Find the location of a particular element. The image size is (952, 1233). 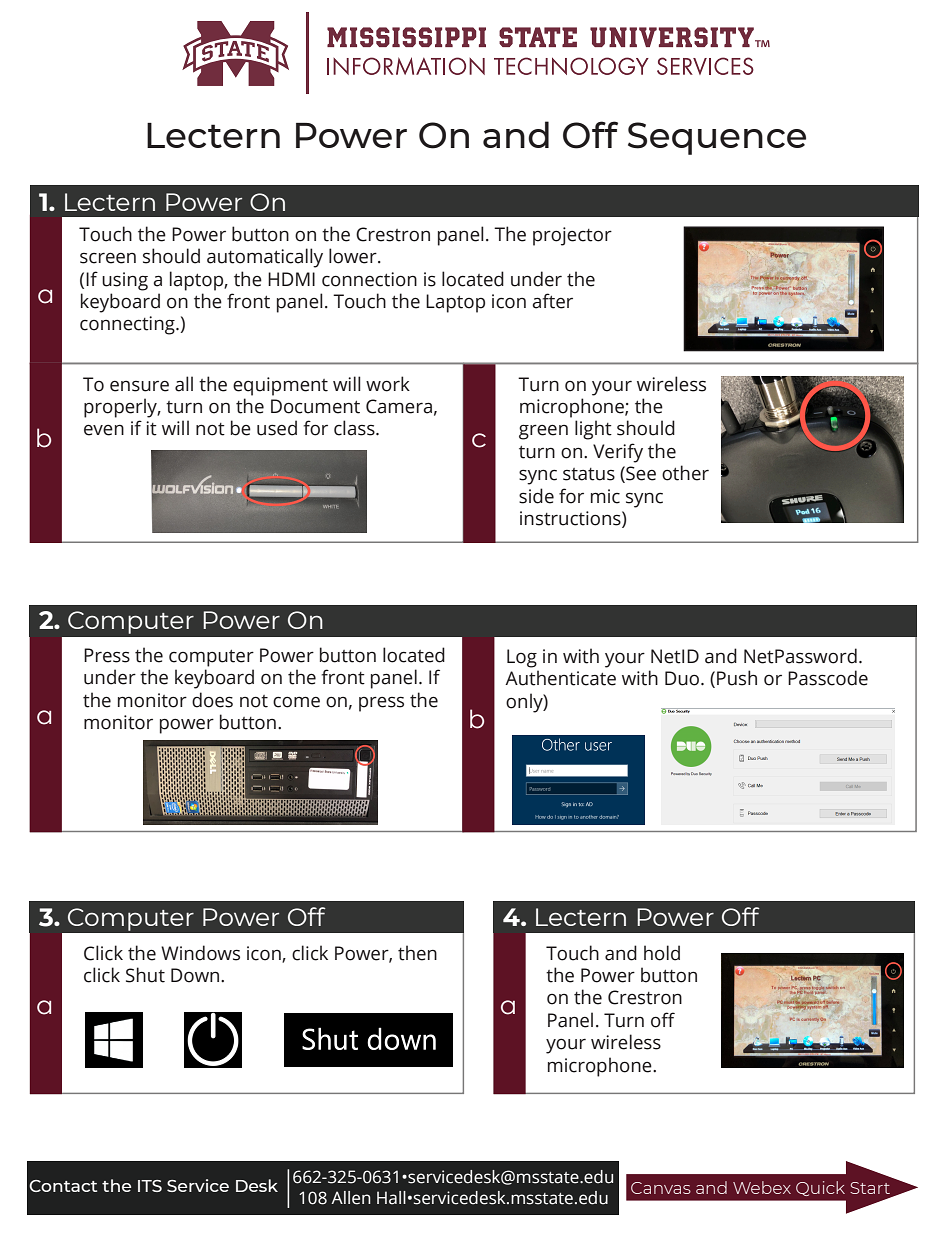

ensure is located at coordinates (139, 386).
